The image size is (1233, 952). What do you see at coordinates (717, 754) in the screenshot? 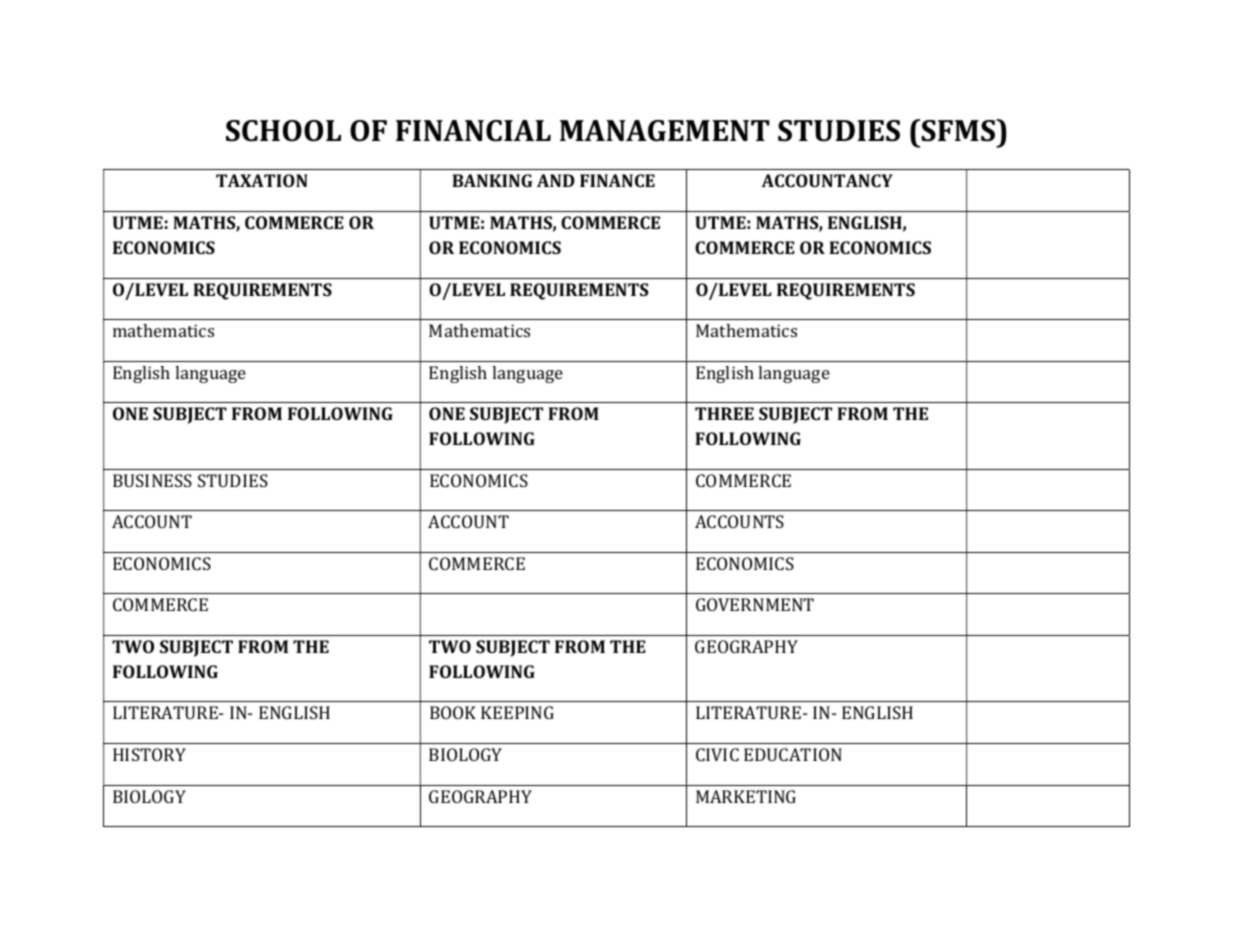
I see `CIVIC` at bounding box center [717, 754].
